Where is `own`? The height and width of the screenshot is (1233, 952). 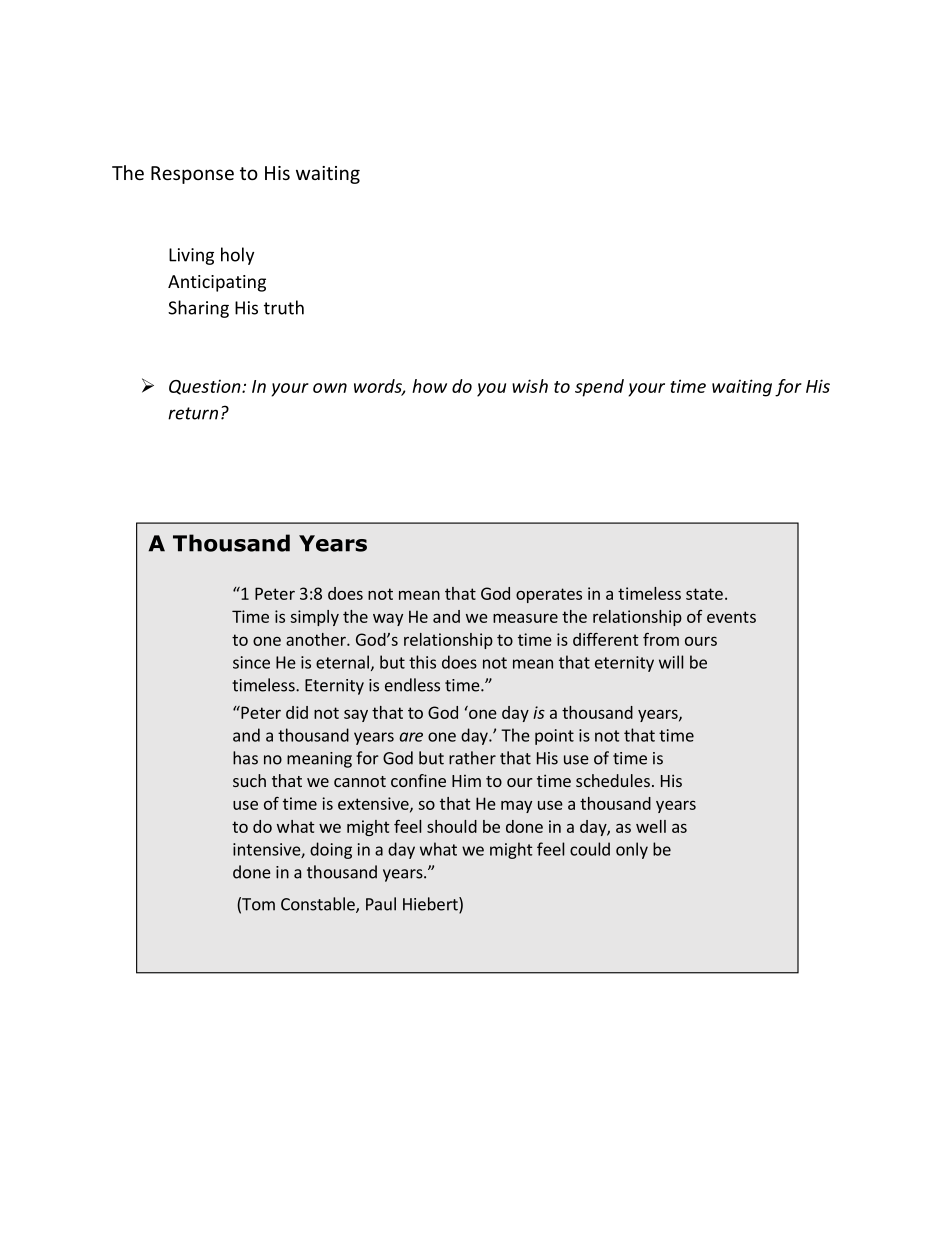 own is located at coordinates (330, 388).
